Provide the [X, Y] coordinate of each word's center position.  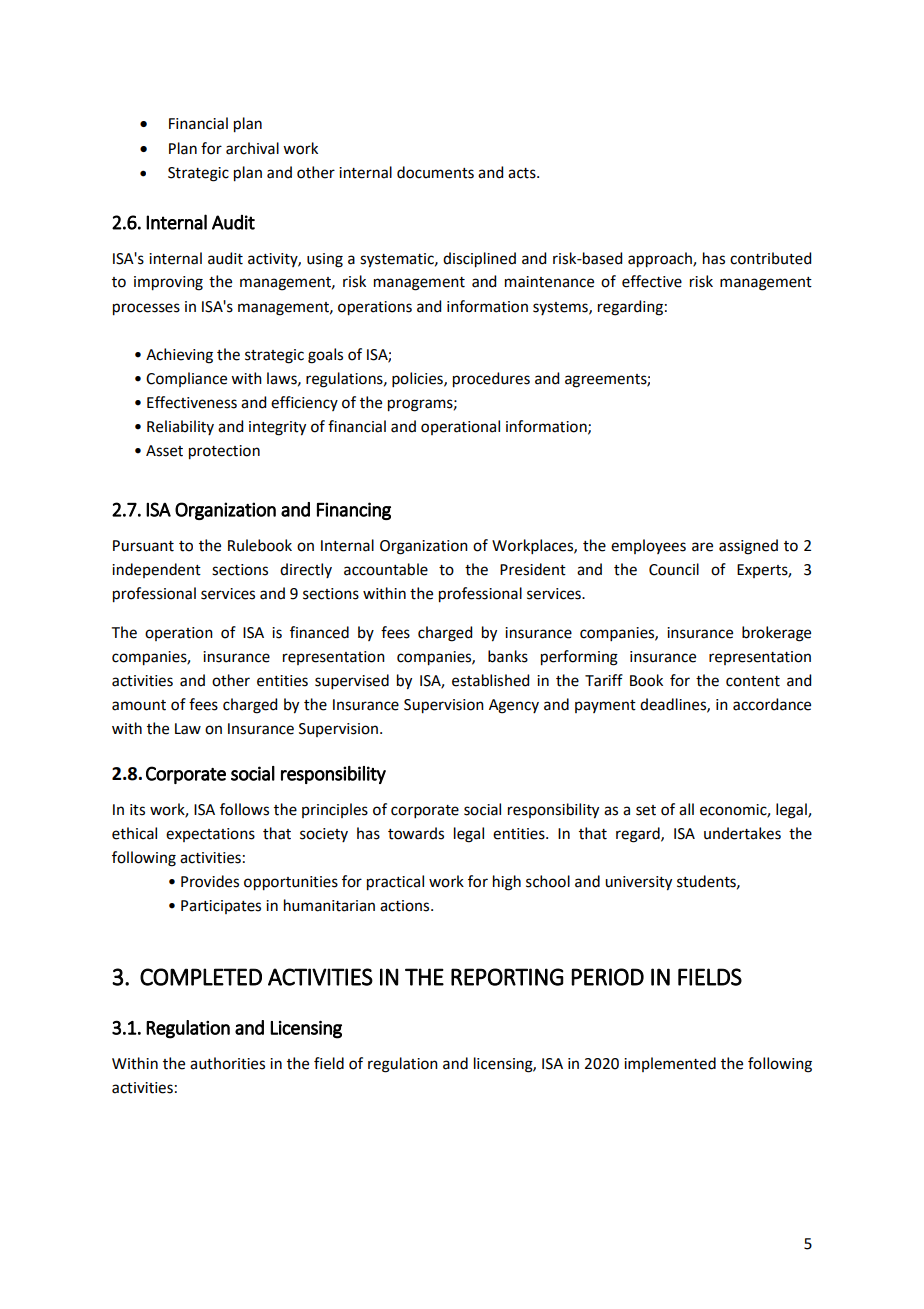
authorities [227, 1063]
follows [244, 809]
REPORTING [507, 977]
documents [435, 172]
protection [224, 452]
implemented [670, 1064]
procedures [491, 380]
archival [252, 148]
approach [661, 260]
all [686, 809]
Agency [514, 706]
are [702, 547]
